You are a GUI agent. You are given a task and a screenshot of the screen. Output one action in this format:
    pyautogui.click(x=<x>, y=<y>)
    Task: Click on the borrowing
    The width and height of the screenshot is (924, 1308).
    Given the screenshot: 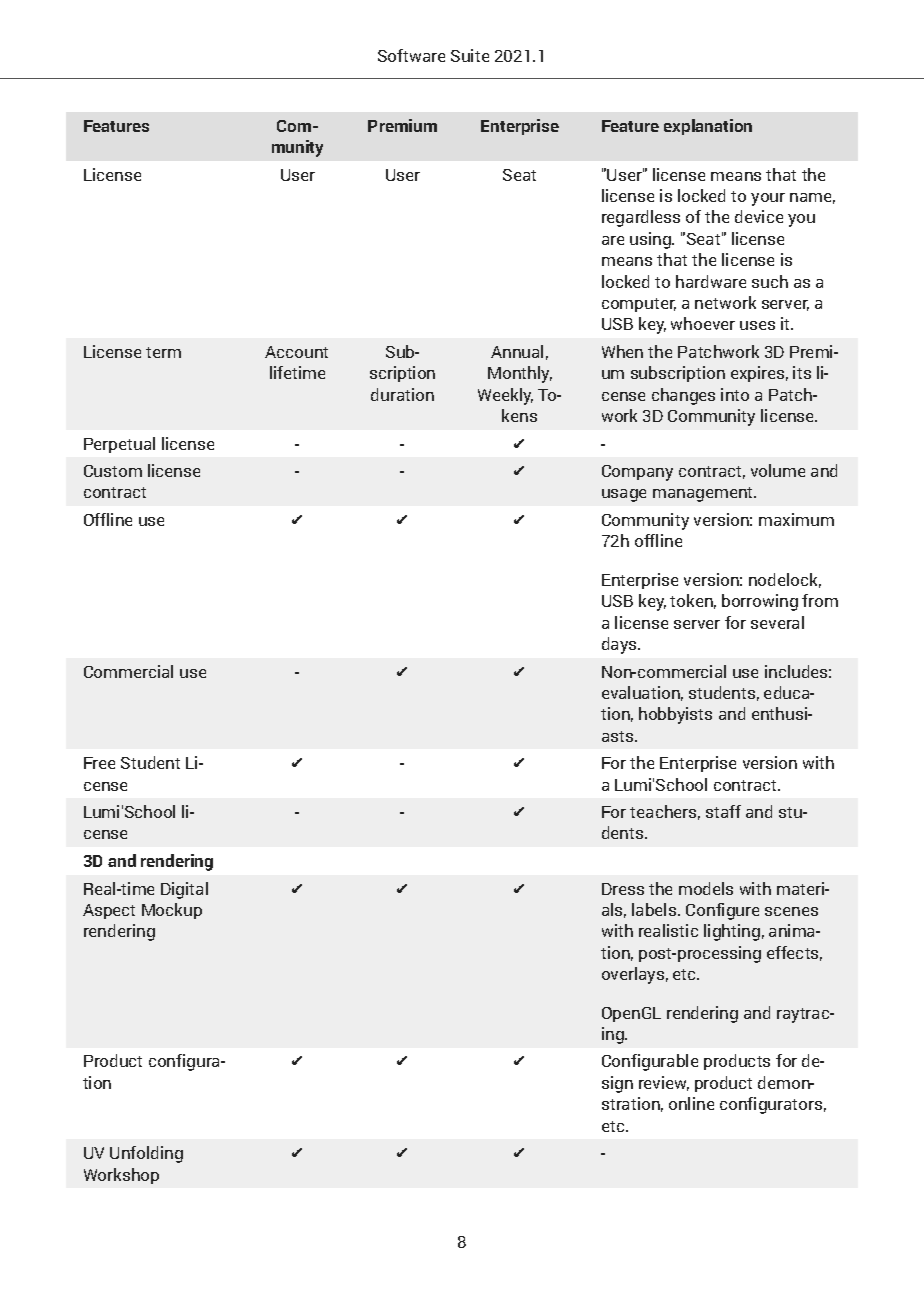 What is the action you would take?
    pyautogui.click(x=760, y=602)
